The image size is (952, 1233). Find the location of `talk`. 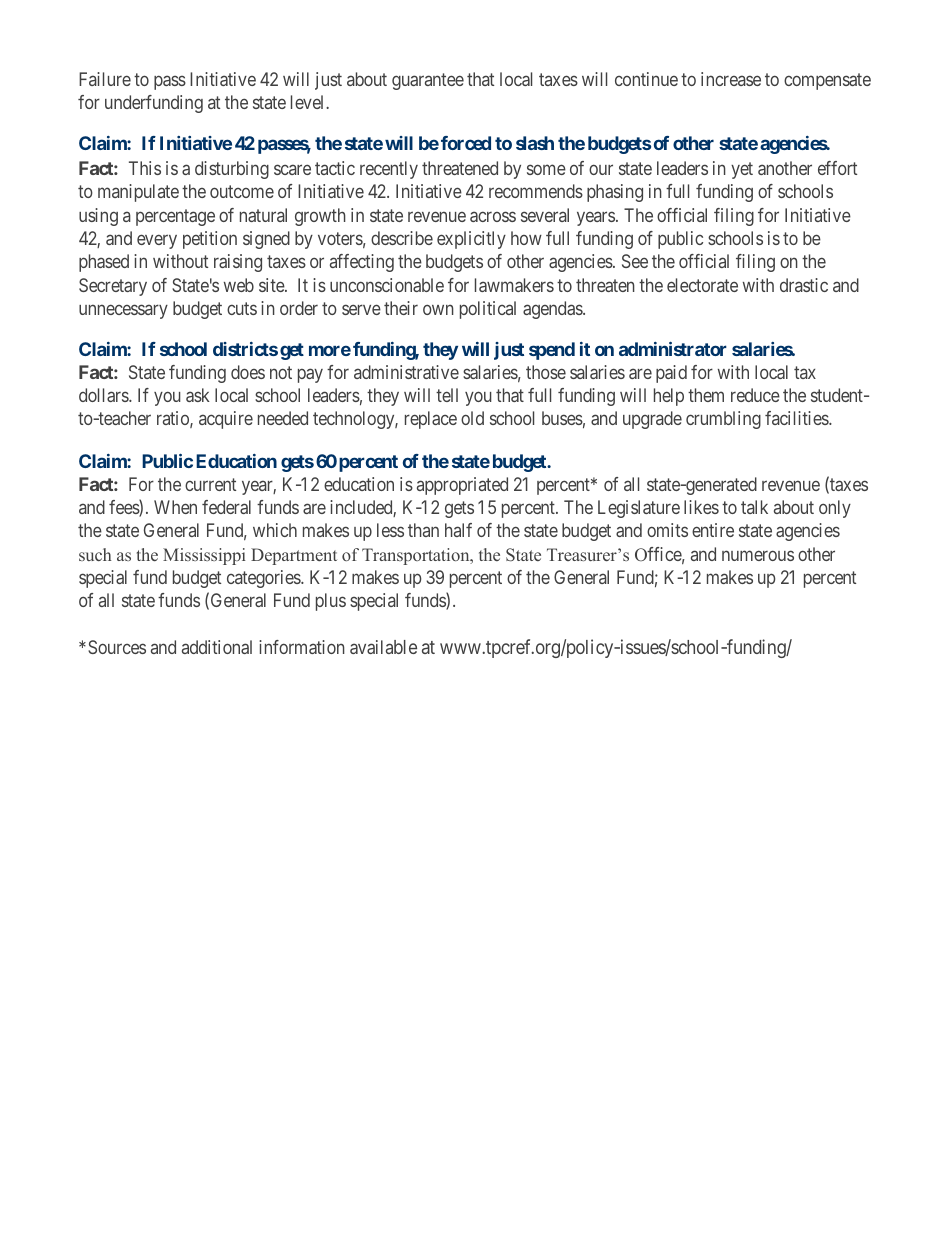

talk is located at coordinates (754, 507).
